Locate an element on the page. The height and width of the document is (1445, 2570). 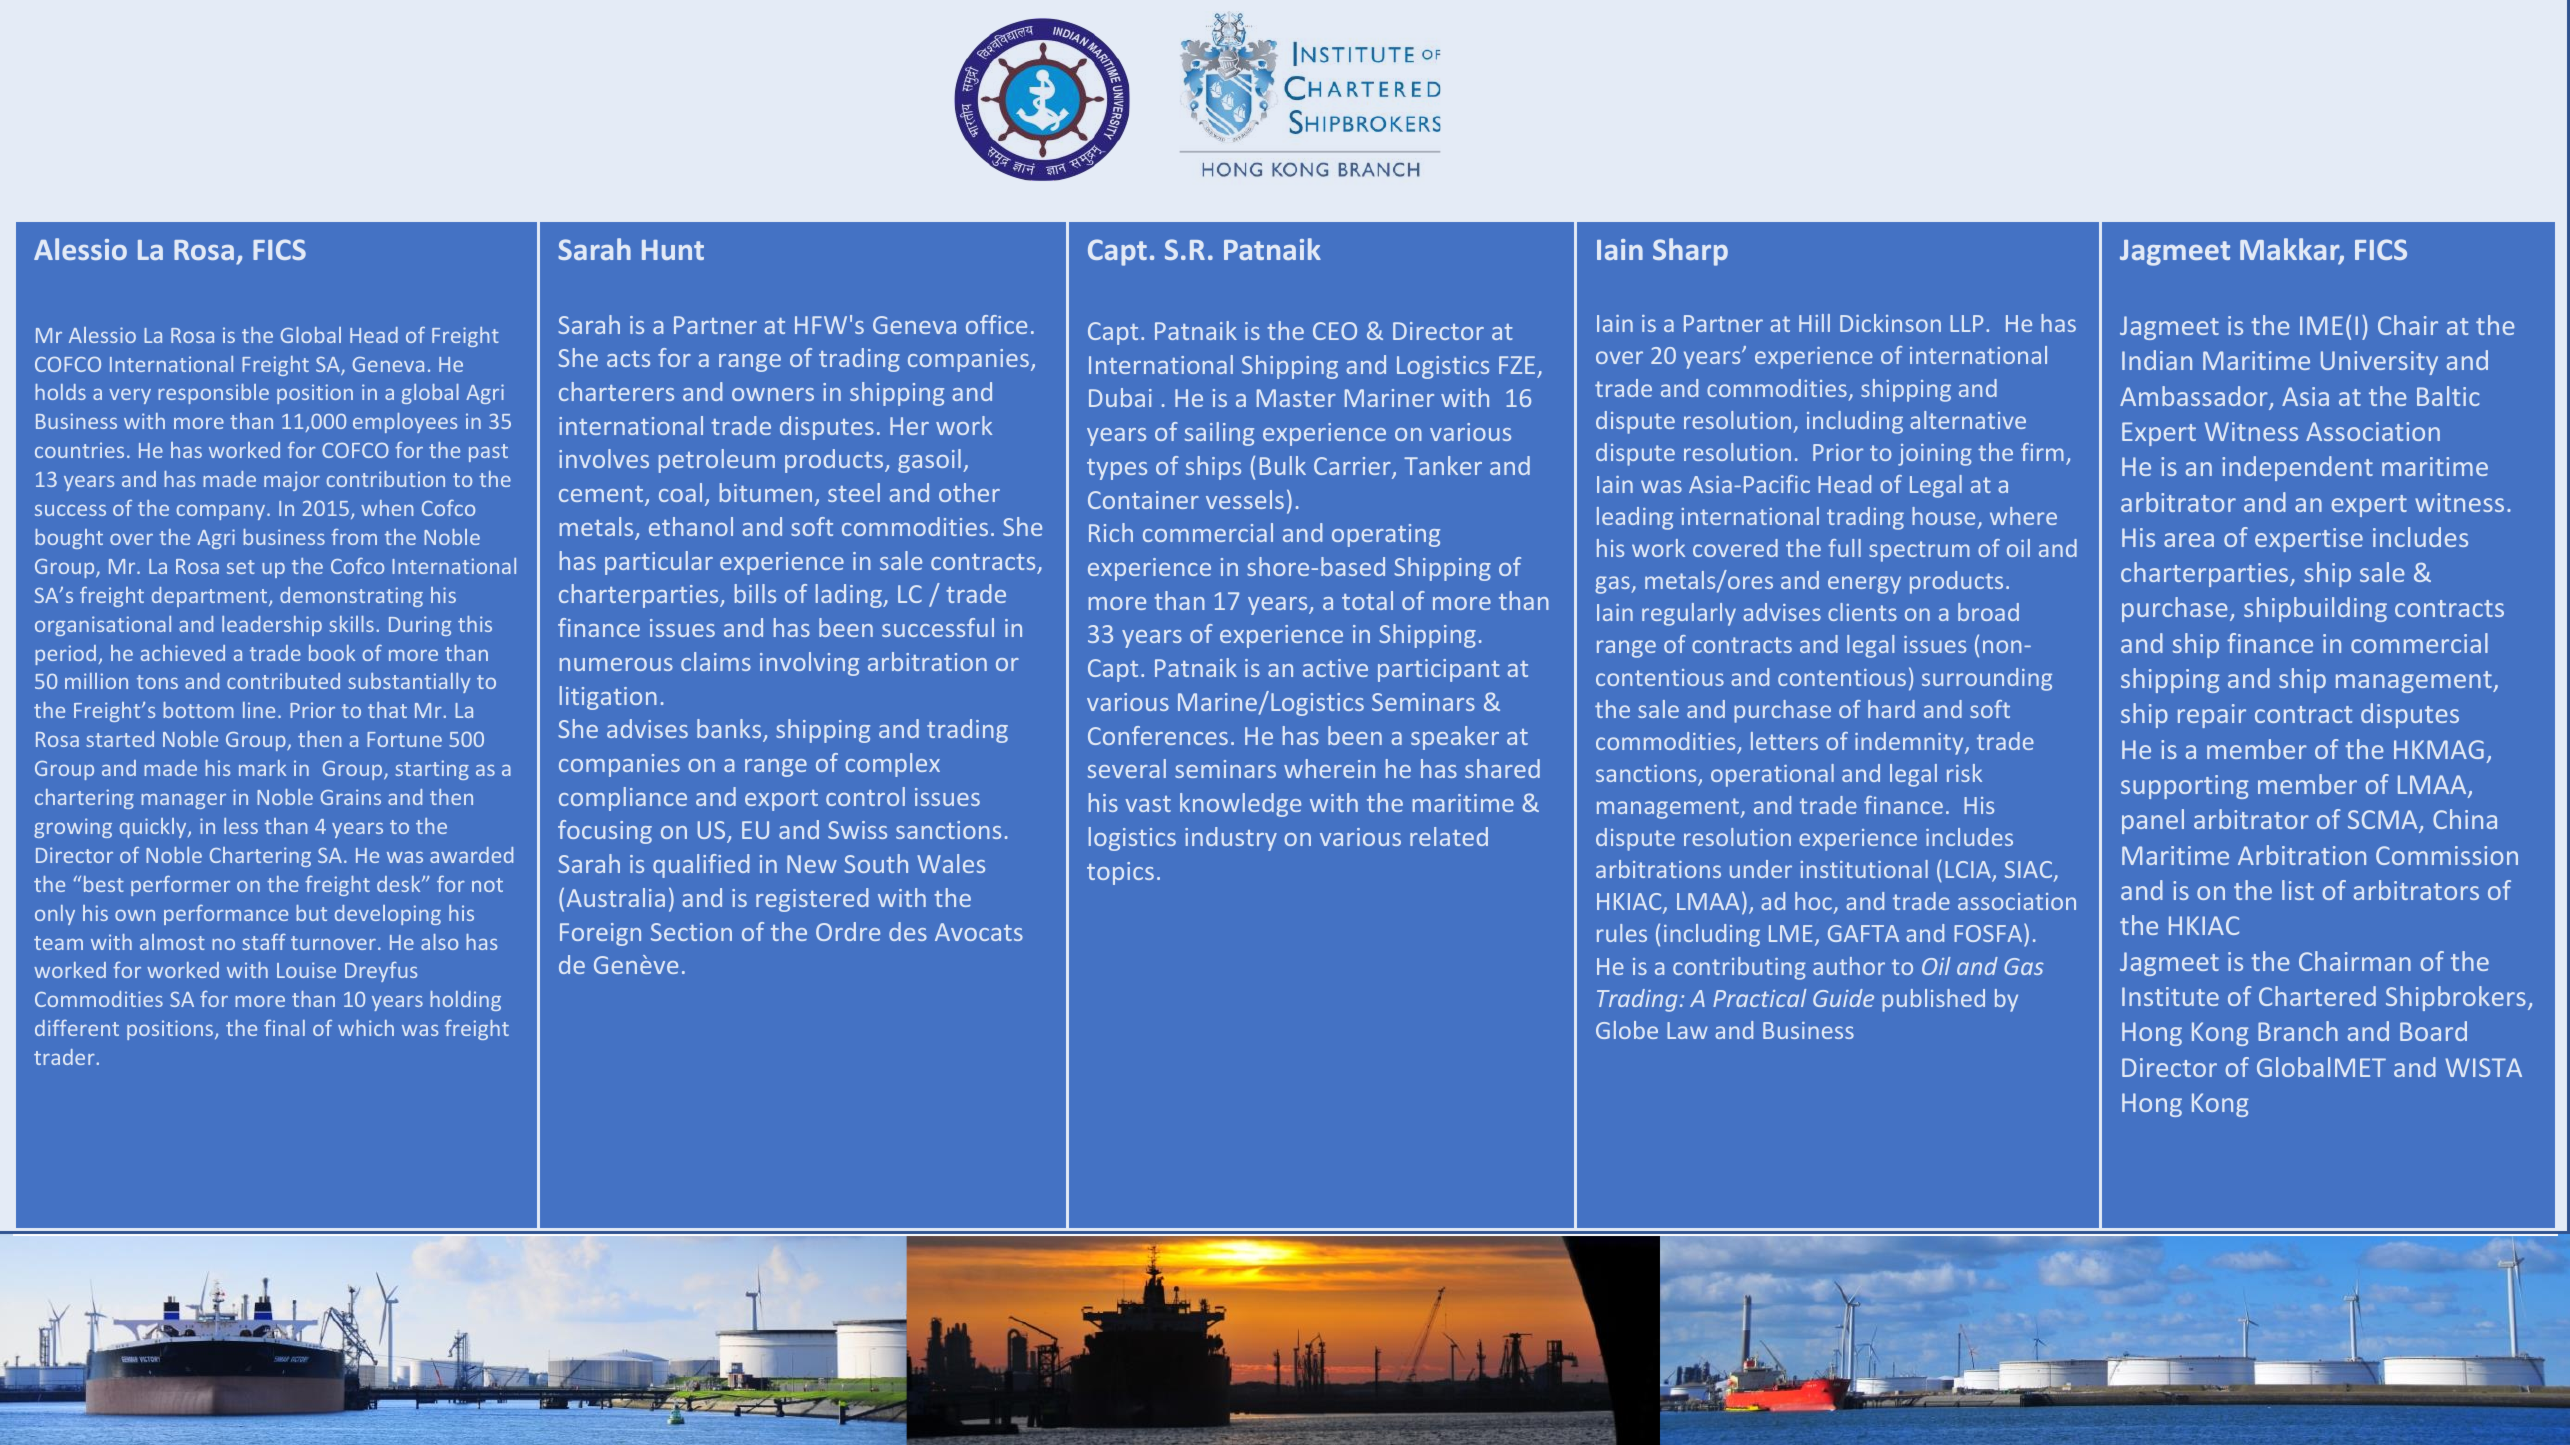
LLP is located at coordinates (1966, 323).
